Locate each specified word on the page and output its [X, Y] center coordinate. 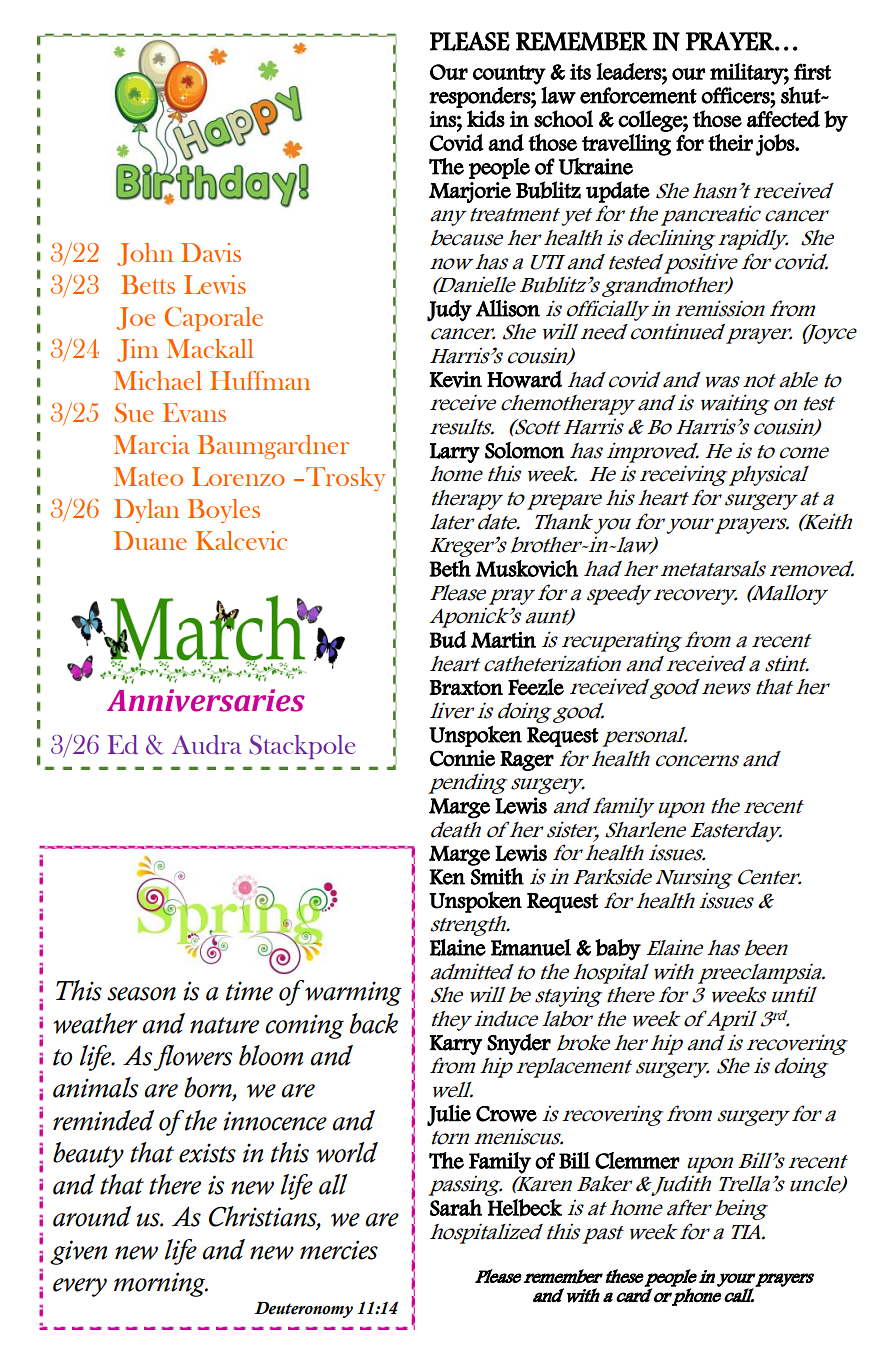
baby [618, 950]
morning [161, 1284]
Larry [455, 453]
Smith [497, 876]
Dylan [146, 511]
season [141, 994]
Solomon [525, 450]
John [145, 254]
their [730, 142]
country [509, 75]
